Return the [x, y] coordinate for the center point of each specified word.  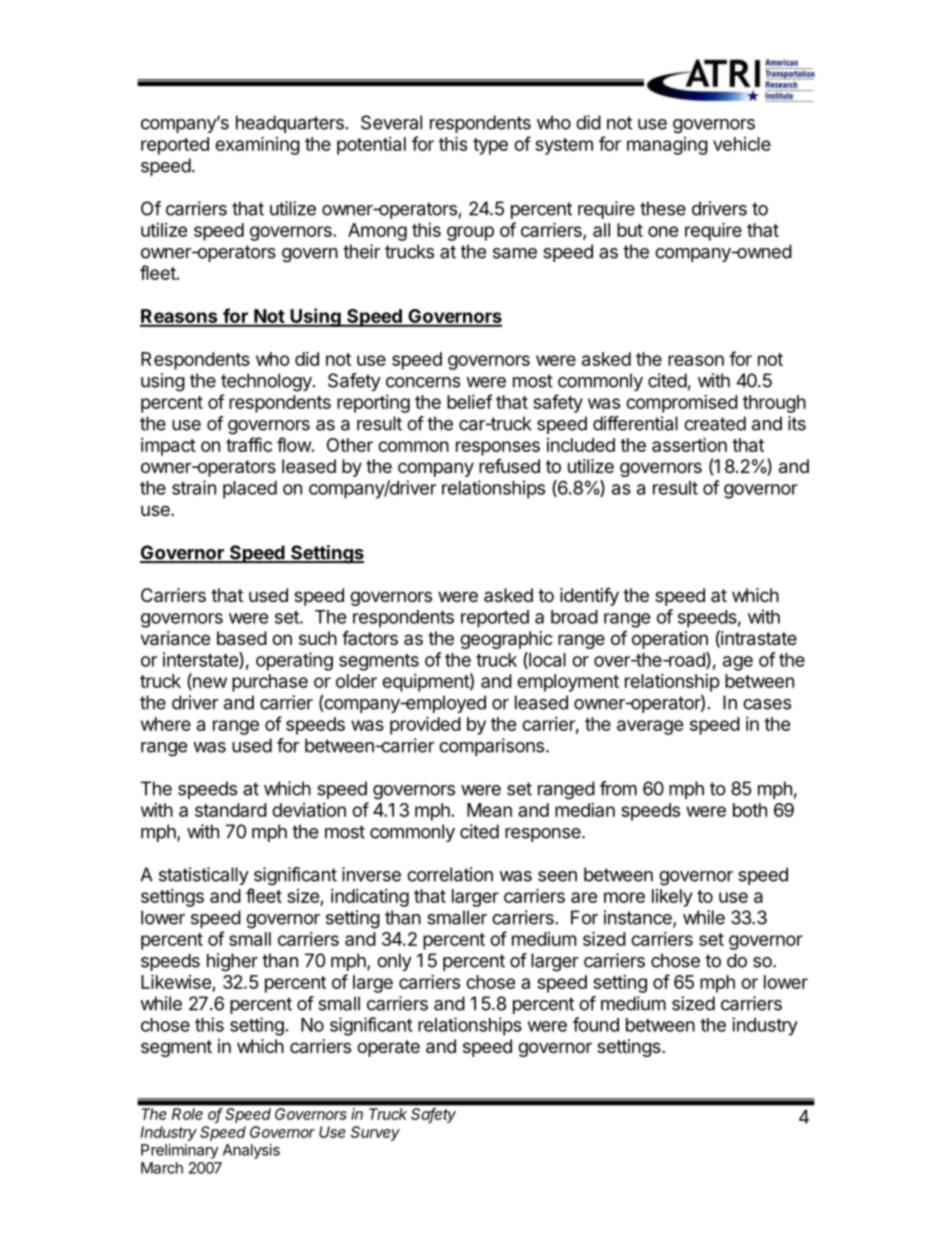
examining [257, 145]
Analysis [251, 1151]
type [490, 146]
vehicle [742, 144]
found [596, 1024]
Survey [375, 1133]
